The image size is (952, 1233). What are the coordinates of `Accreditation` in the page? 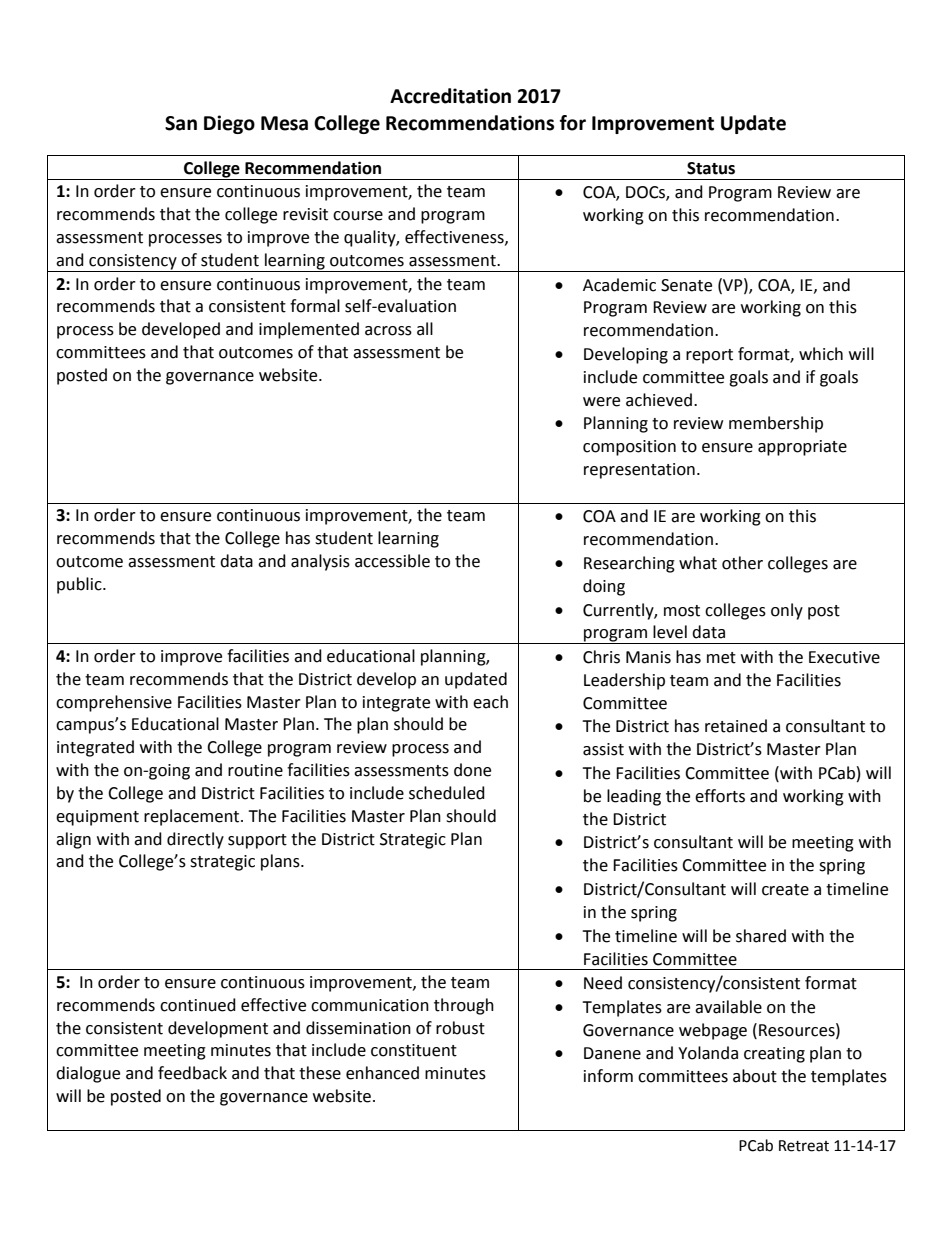 It's located at (450, 96).
